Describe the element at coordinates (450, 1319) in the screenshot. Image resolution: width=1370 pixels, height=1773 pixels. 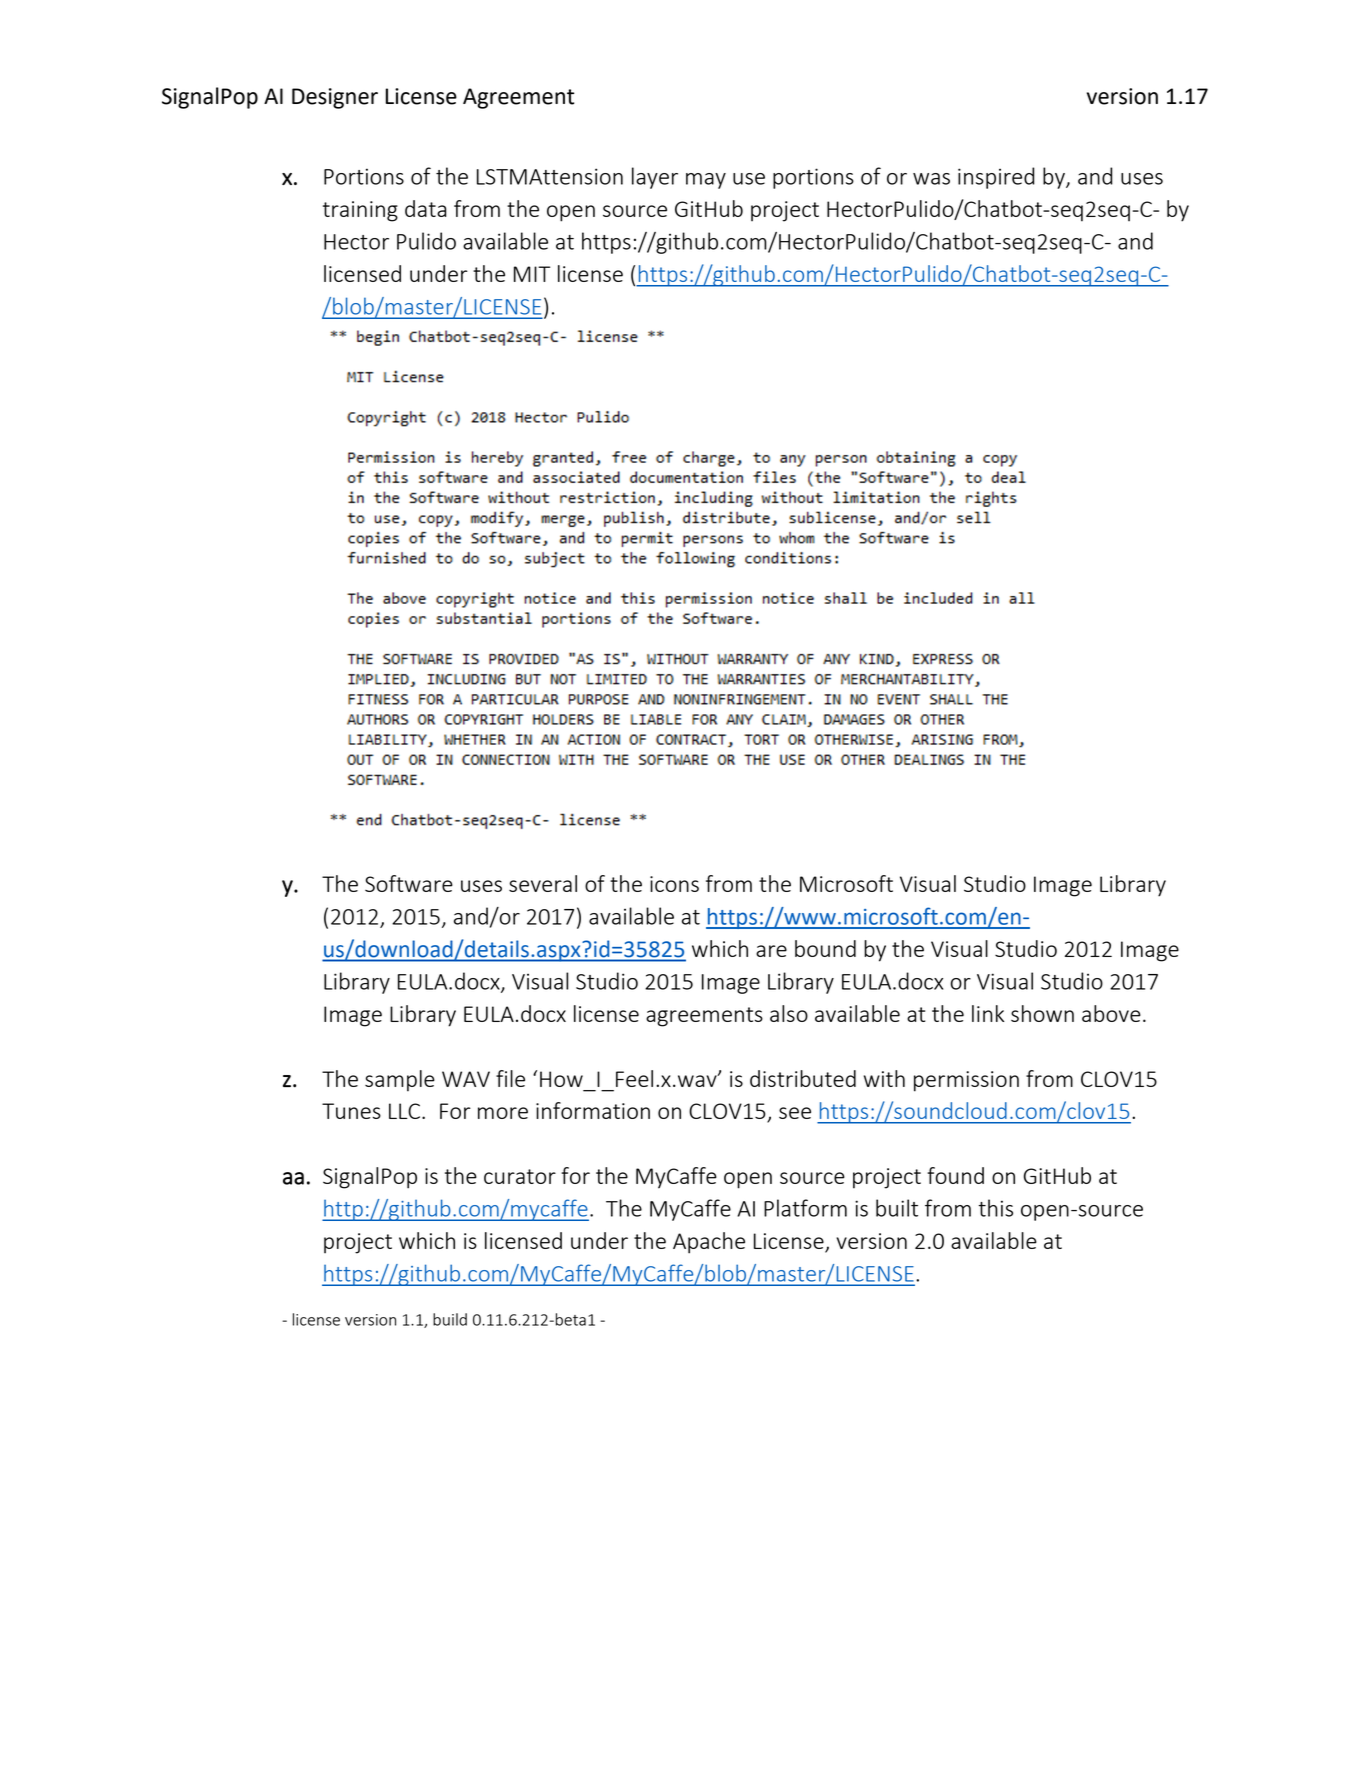
I see `build` at that location.
